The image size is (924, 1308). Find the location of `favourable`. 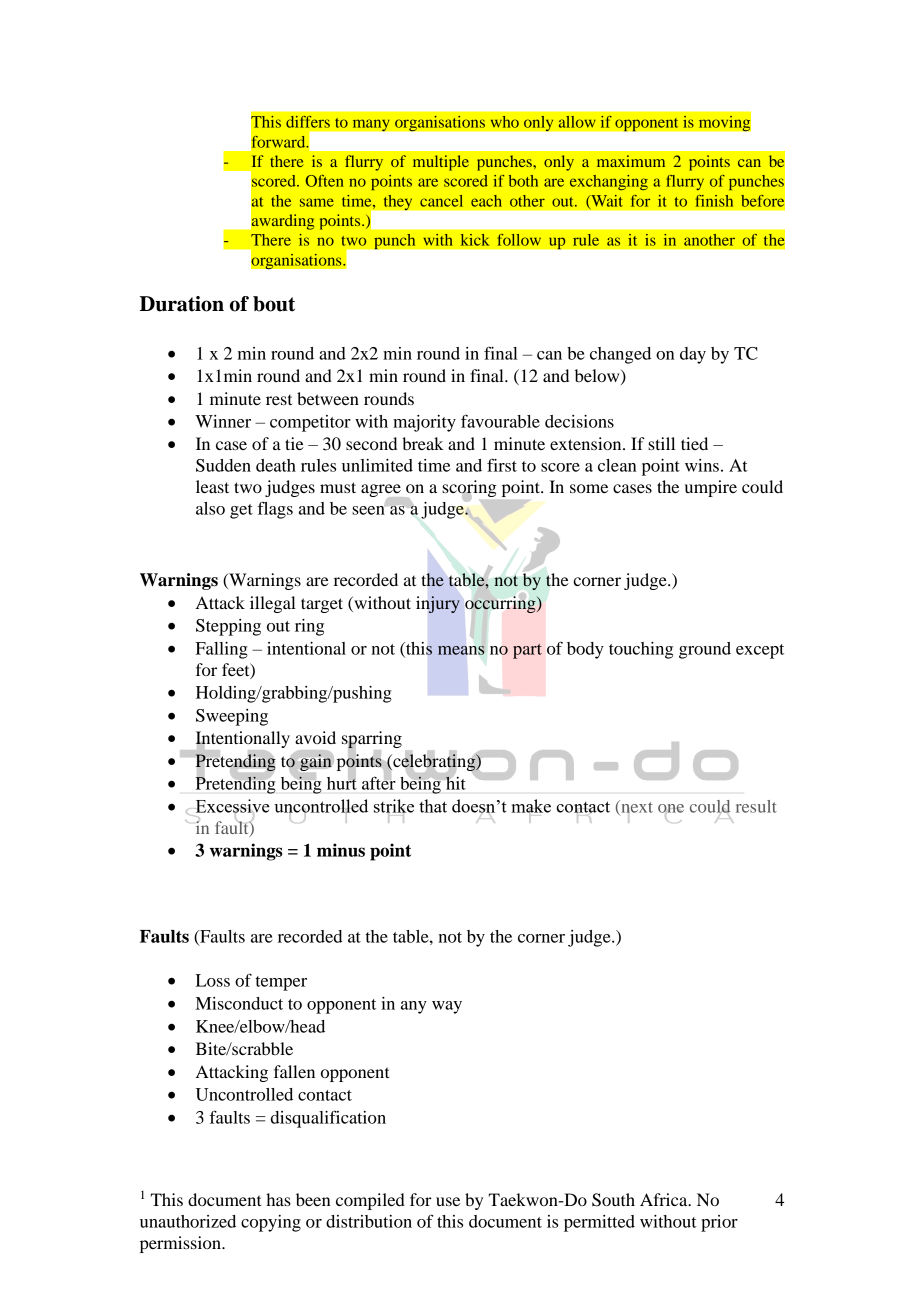

favourable is located at coordinates (500, 421).
